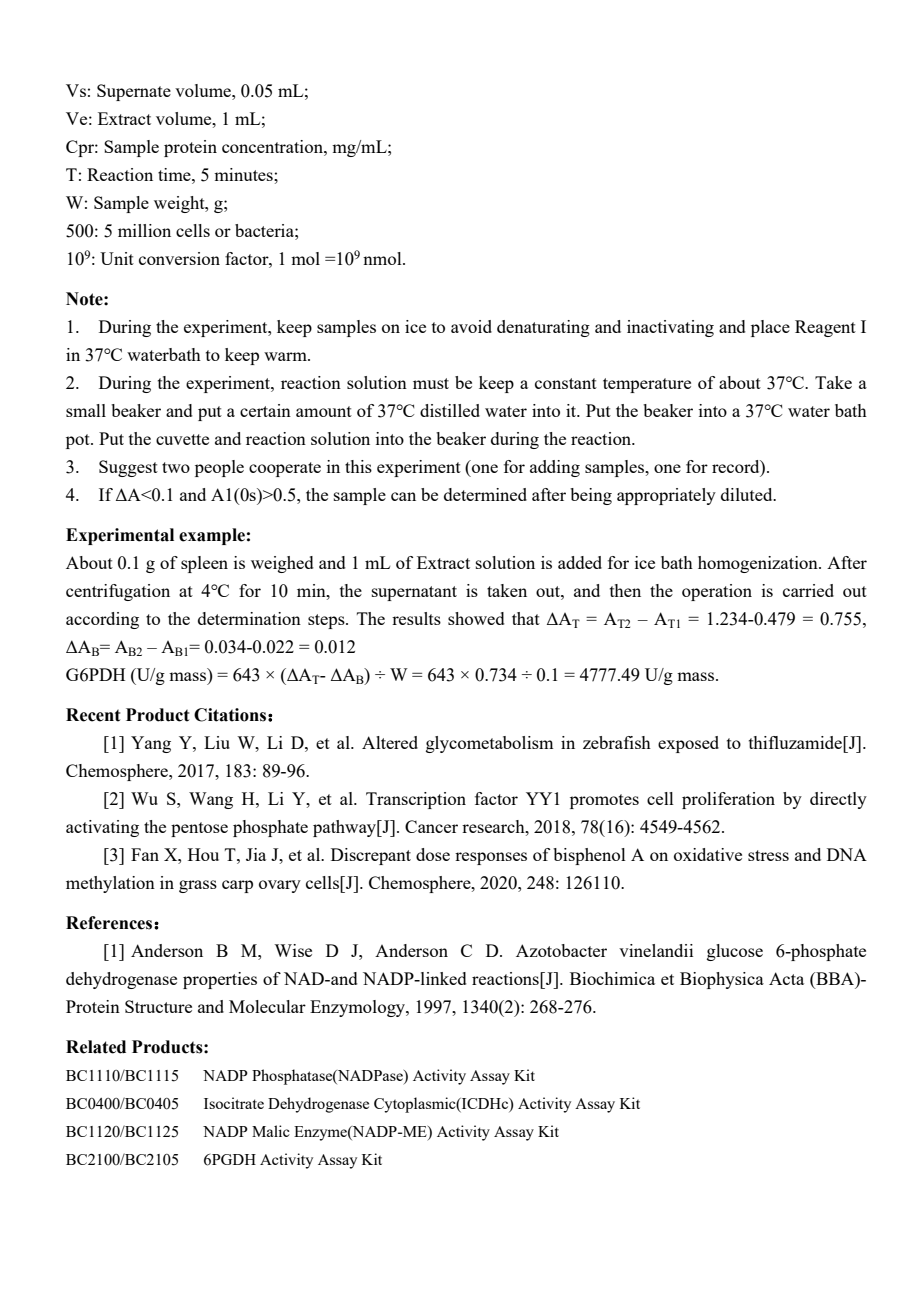  Describe the element at coordinates (267, 1006) in the document. I see `Molecular` at that location.
